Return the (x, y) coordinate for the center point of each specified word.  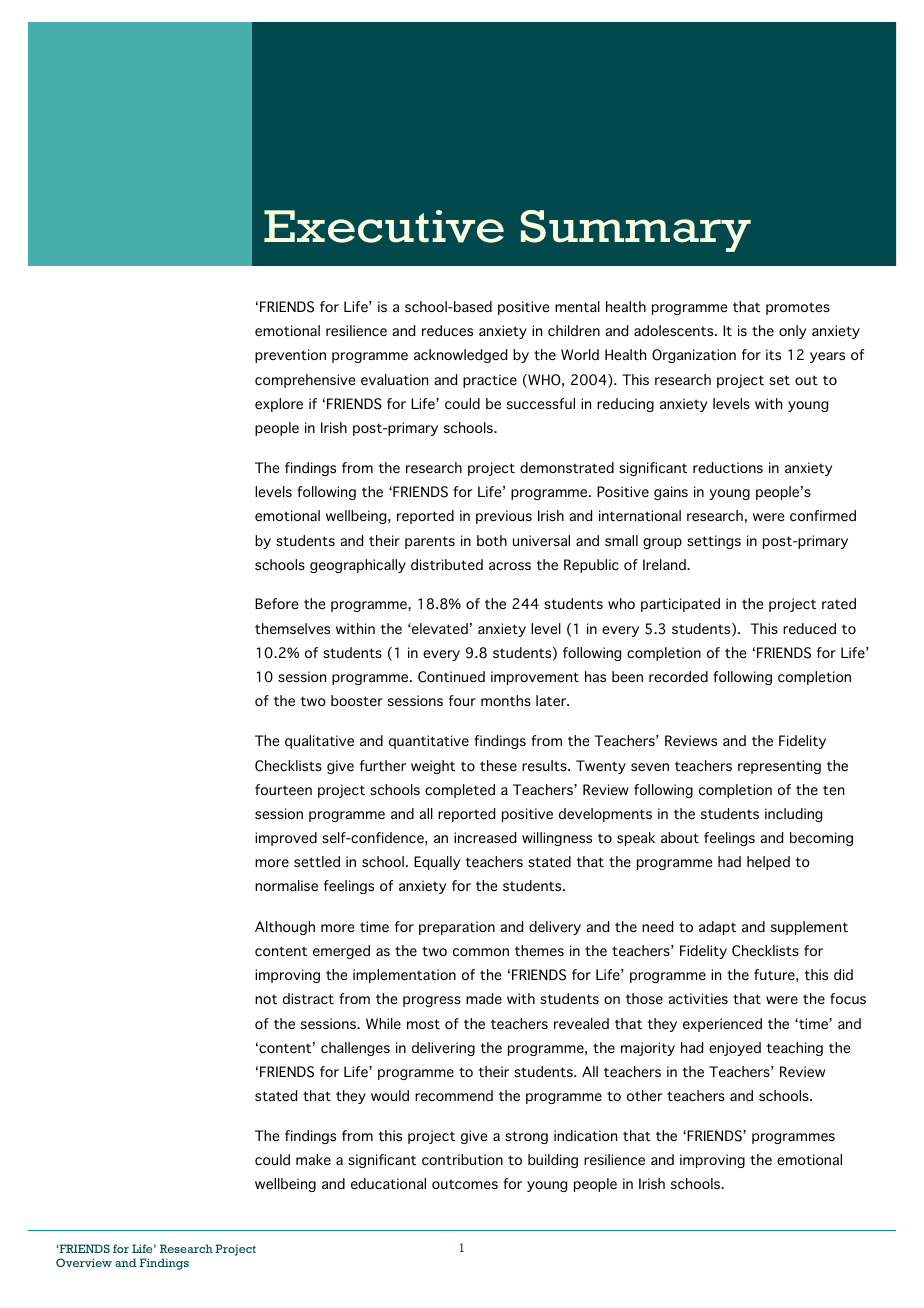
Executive (384, 226)
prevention (290, 356)
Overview (84, 1262)
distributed (447, 565)
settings (714, 542)
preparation (457, 928)
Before (276, 604)
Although (285, 928)
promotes (798, 308)
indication (585, 1135)
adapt (717, 928)
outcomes (465, 1184)
